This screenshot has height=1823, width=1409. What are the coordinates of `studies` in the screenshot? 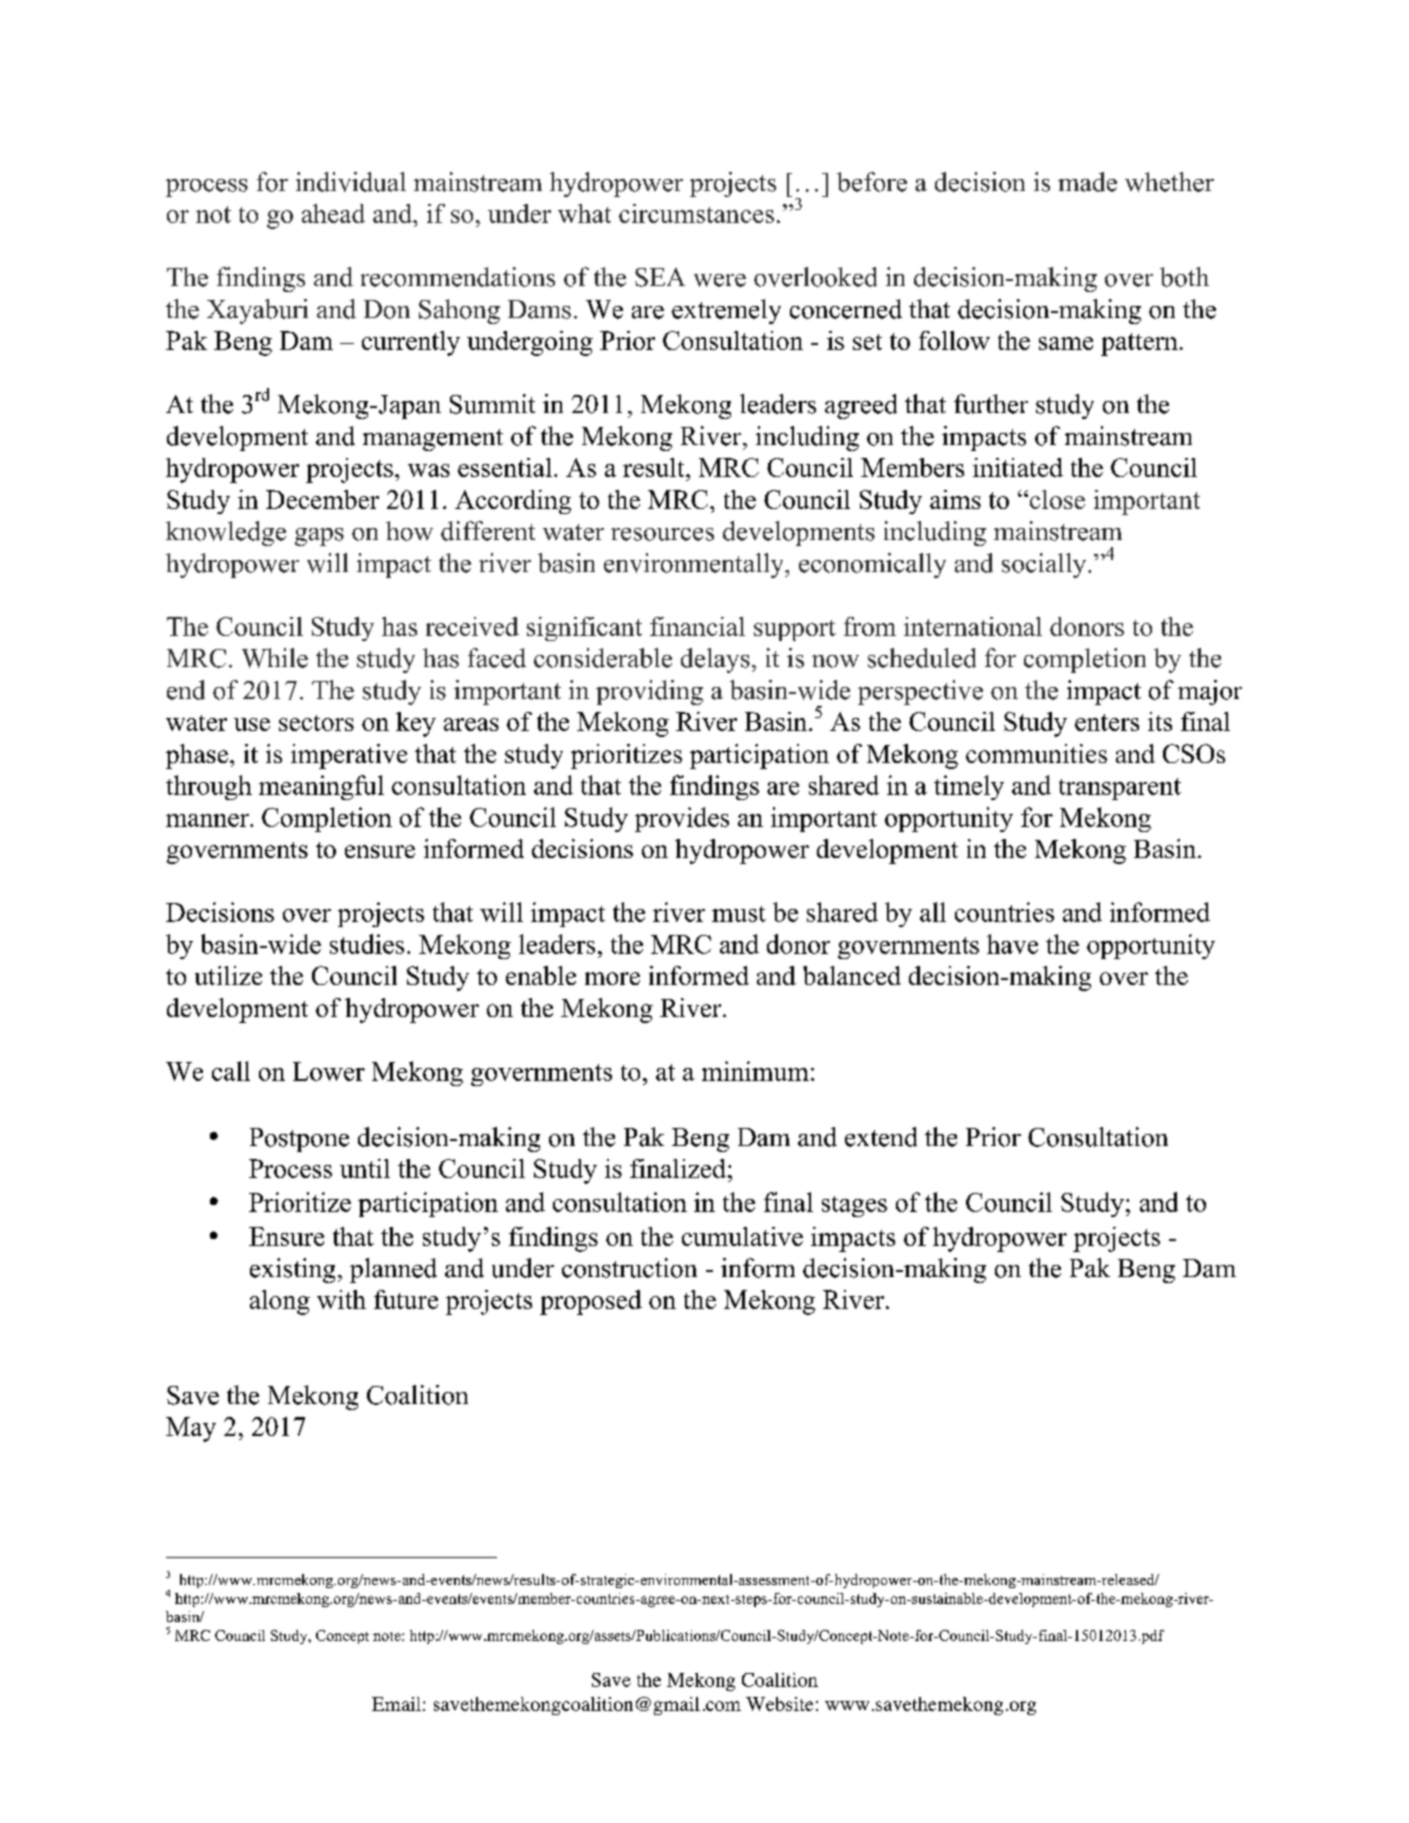 It's located at (367, 944).
